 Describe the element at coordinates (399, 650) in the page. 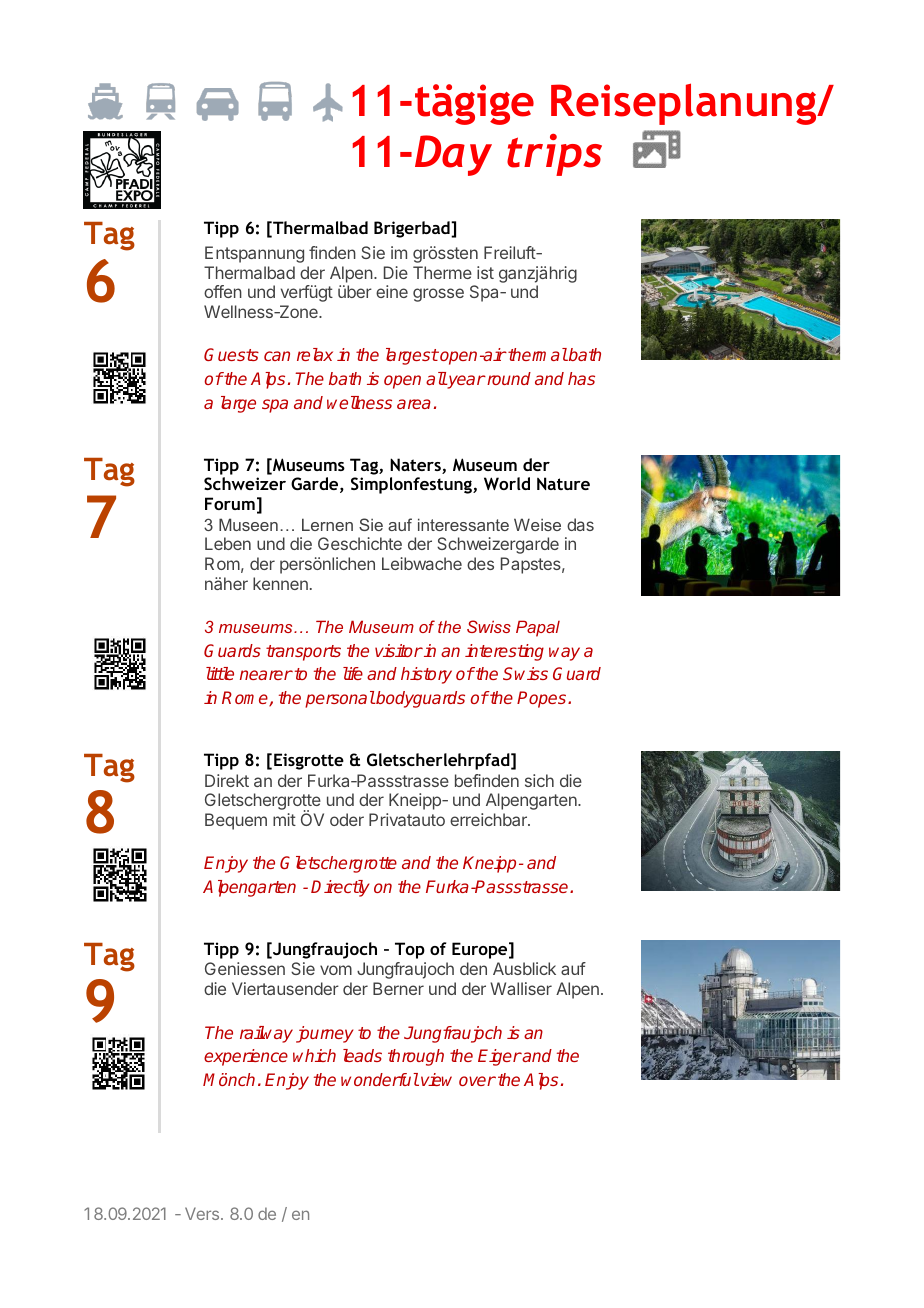

I see `visitor` at that location.
